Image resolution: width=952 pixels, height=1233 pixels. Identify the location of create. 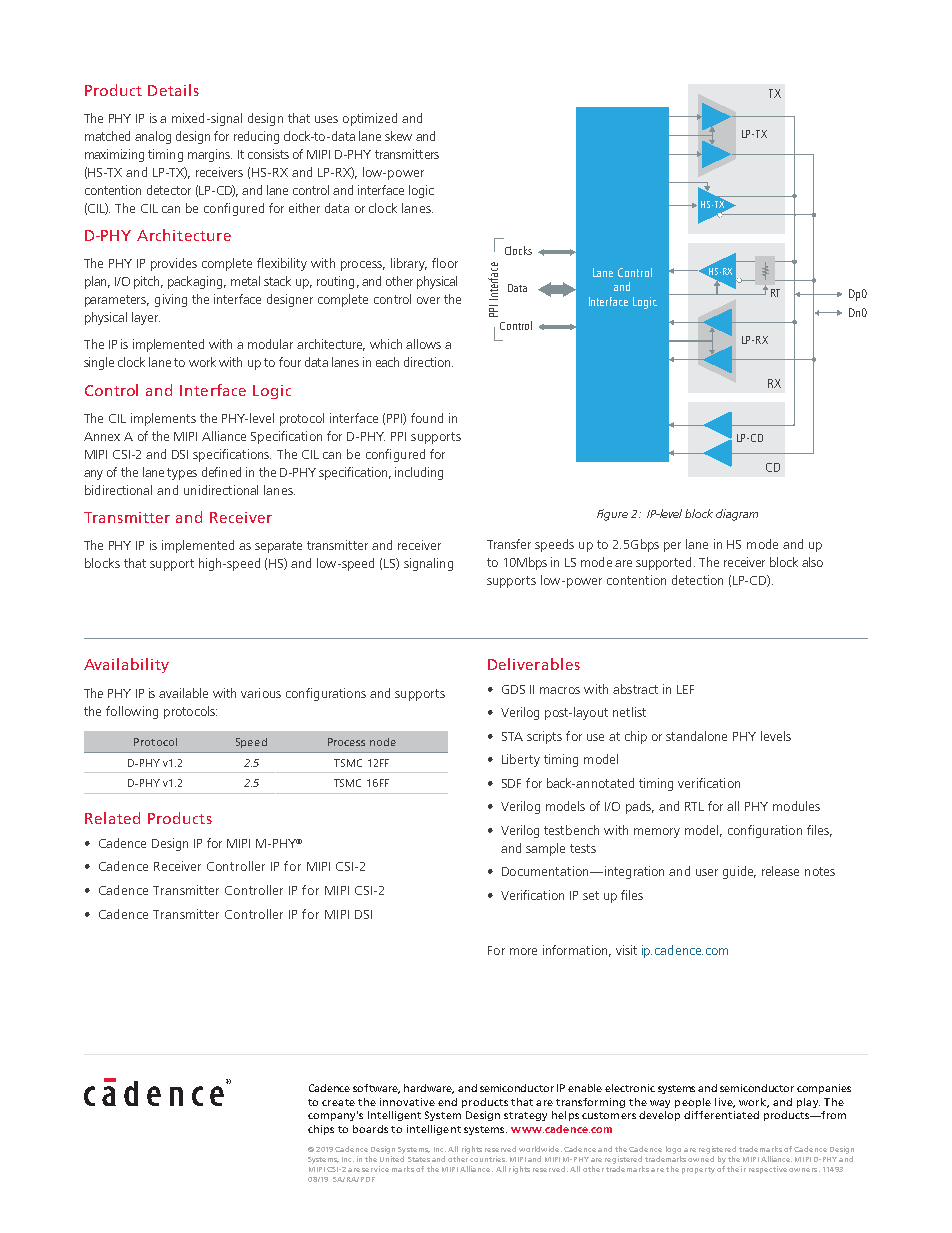
(338, 1102).
